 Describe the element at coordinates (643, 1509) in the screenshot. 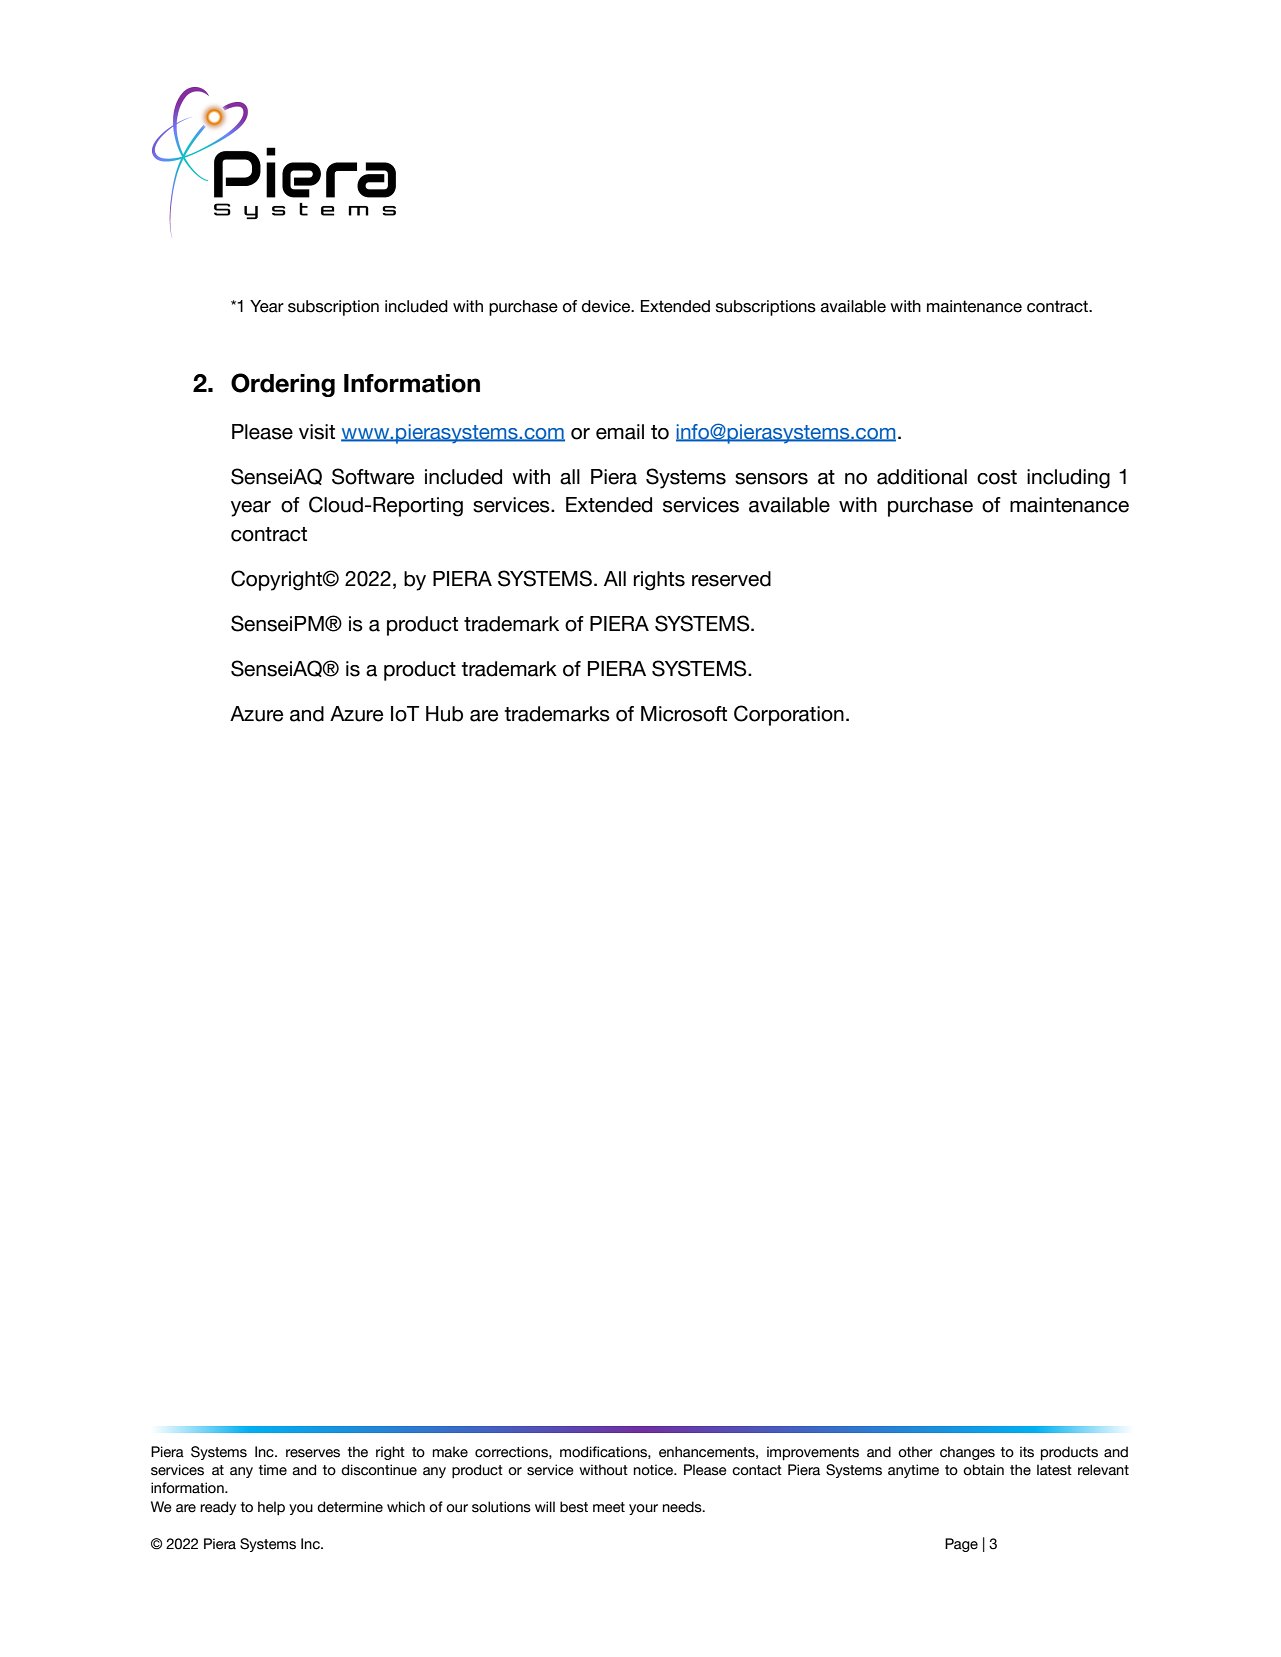

I see `your` at that location.
